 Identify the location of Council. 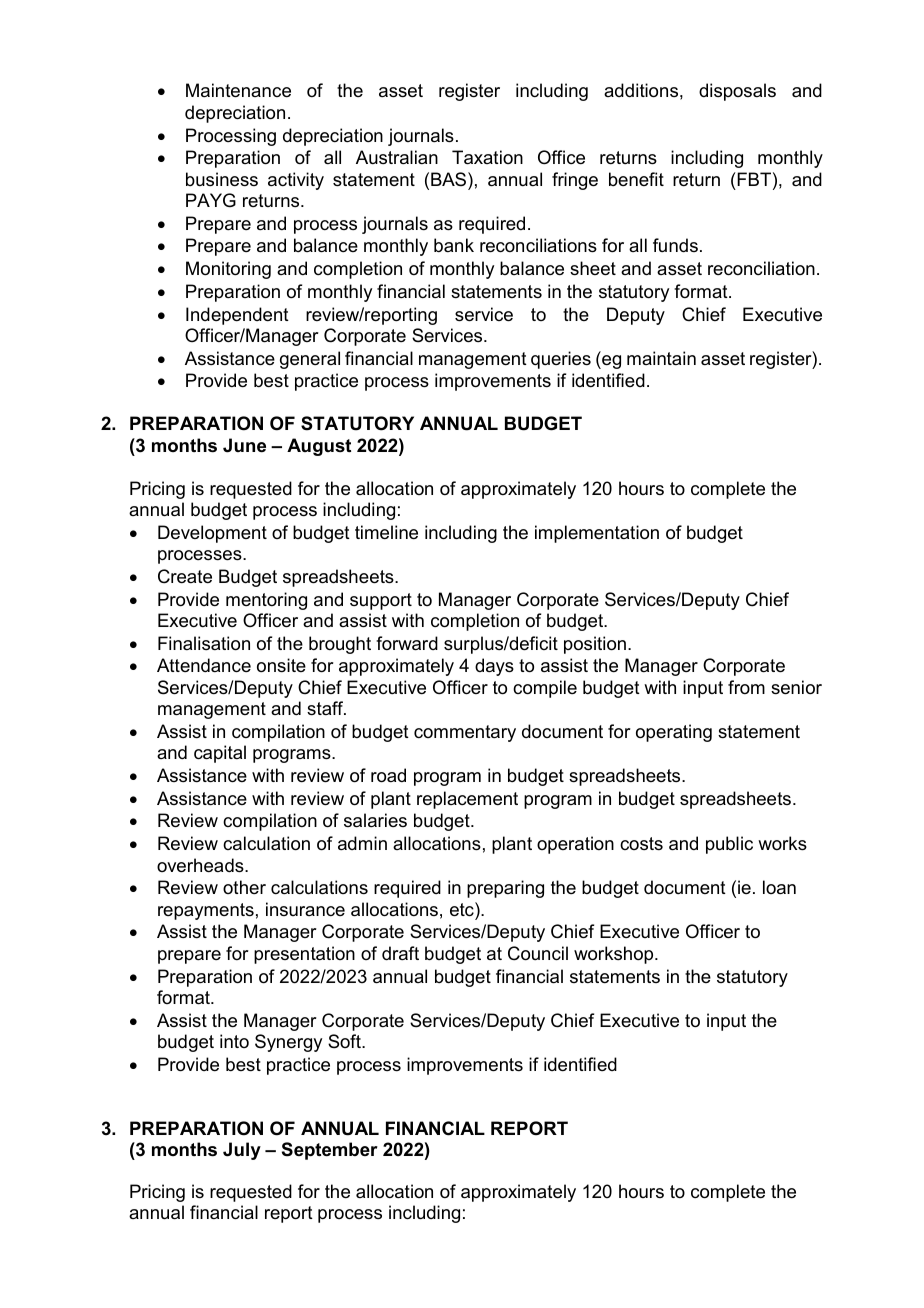
(538, 953).
